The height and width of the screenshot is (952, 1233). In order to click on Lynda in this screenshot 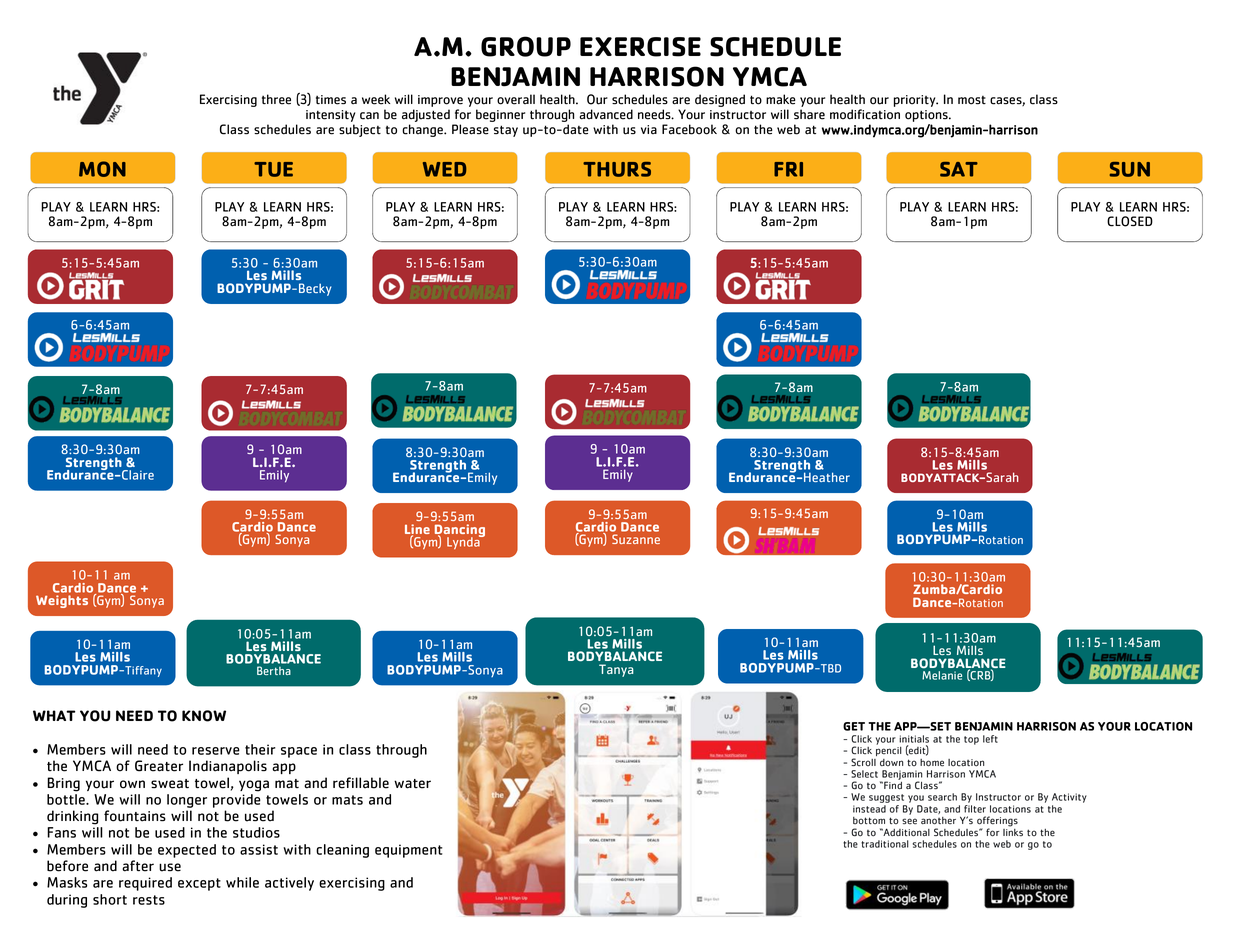, I will do `click(464, 542)`.
